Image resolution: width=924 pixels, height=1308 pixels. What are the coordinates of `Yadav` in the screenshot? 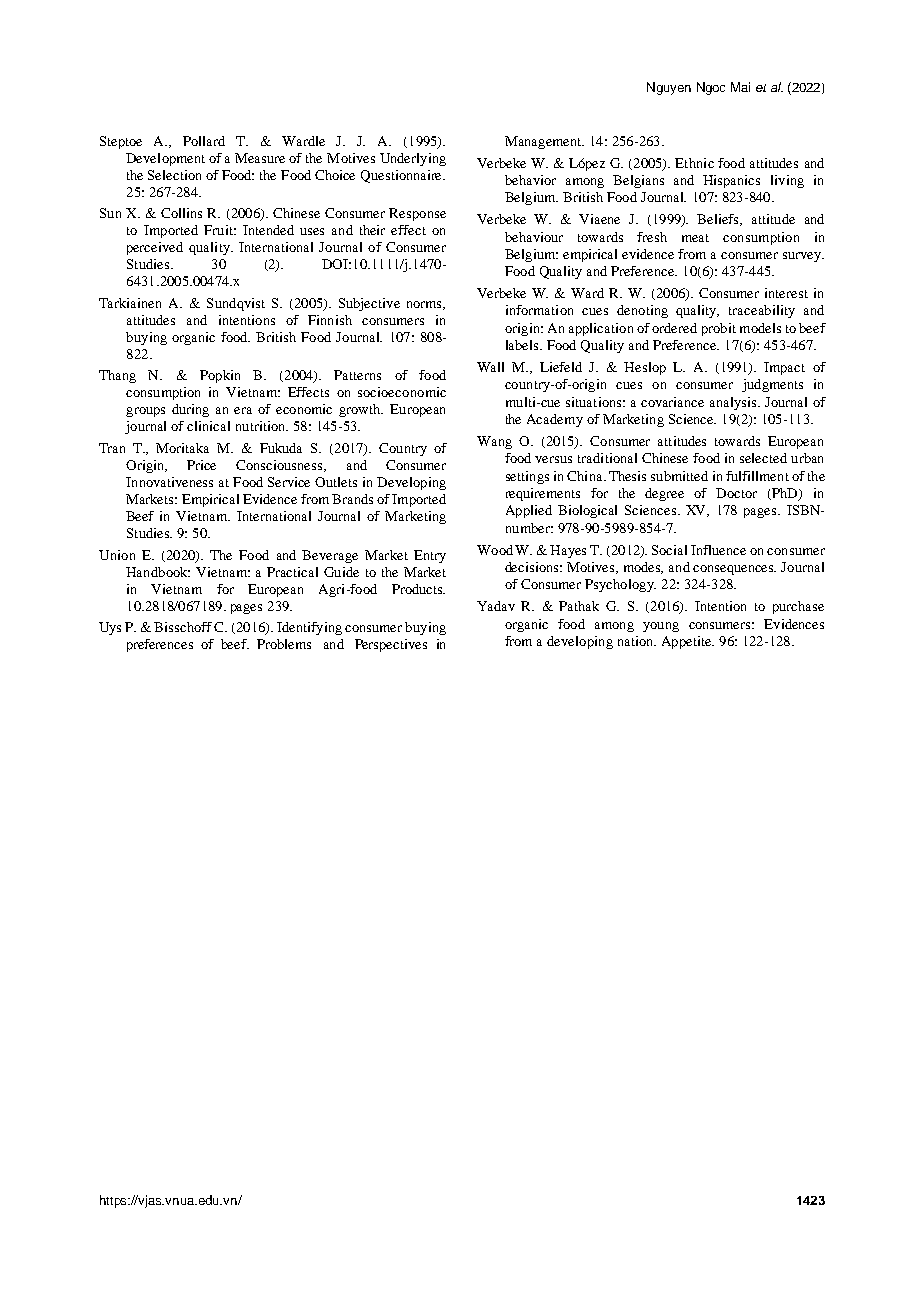 It's located at (496, 606).
